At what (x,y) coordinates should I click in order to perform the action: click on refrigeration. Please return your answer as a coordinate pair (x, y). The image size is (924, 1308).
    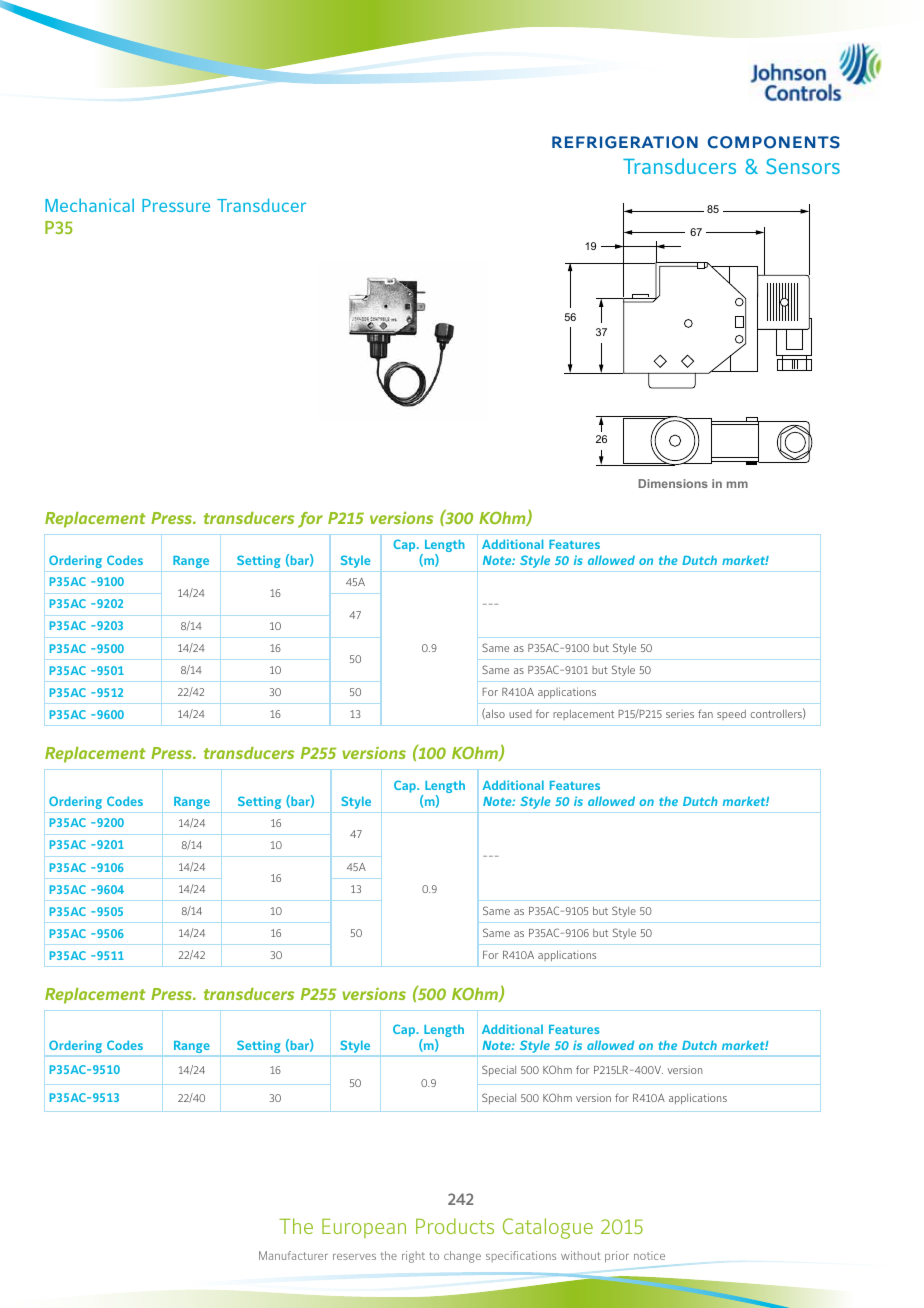
    Looking at the image, I should click on (625, 142).
